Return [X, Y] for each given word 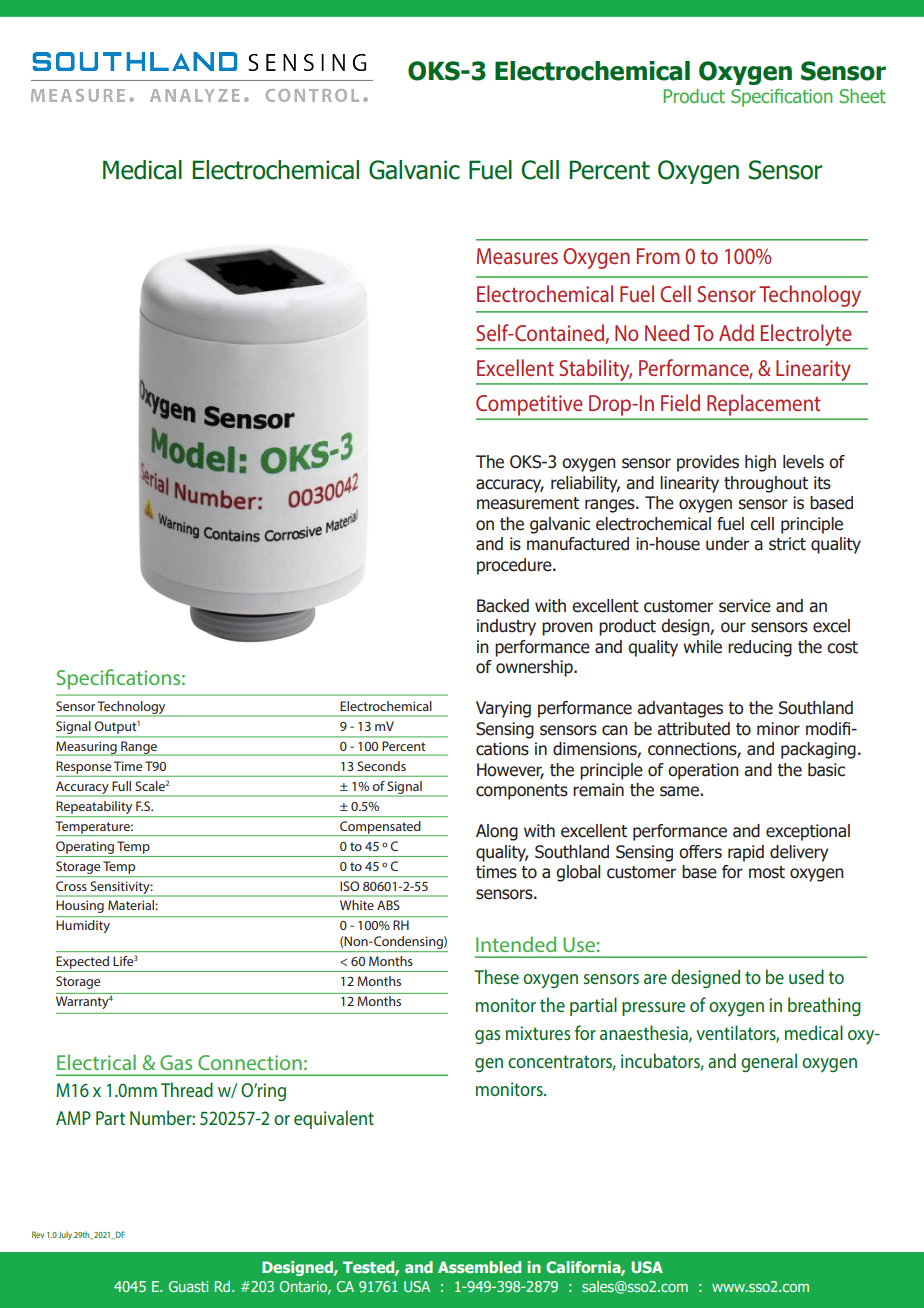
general [769, 1062]
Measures [517, 256]
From [658, 256]
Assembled [479, 1267]
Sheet [862, 96]
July [65, 1235]
